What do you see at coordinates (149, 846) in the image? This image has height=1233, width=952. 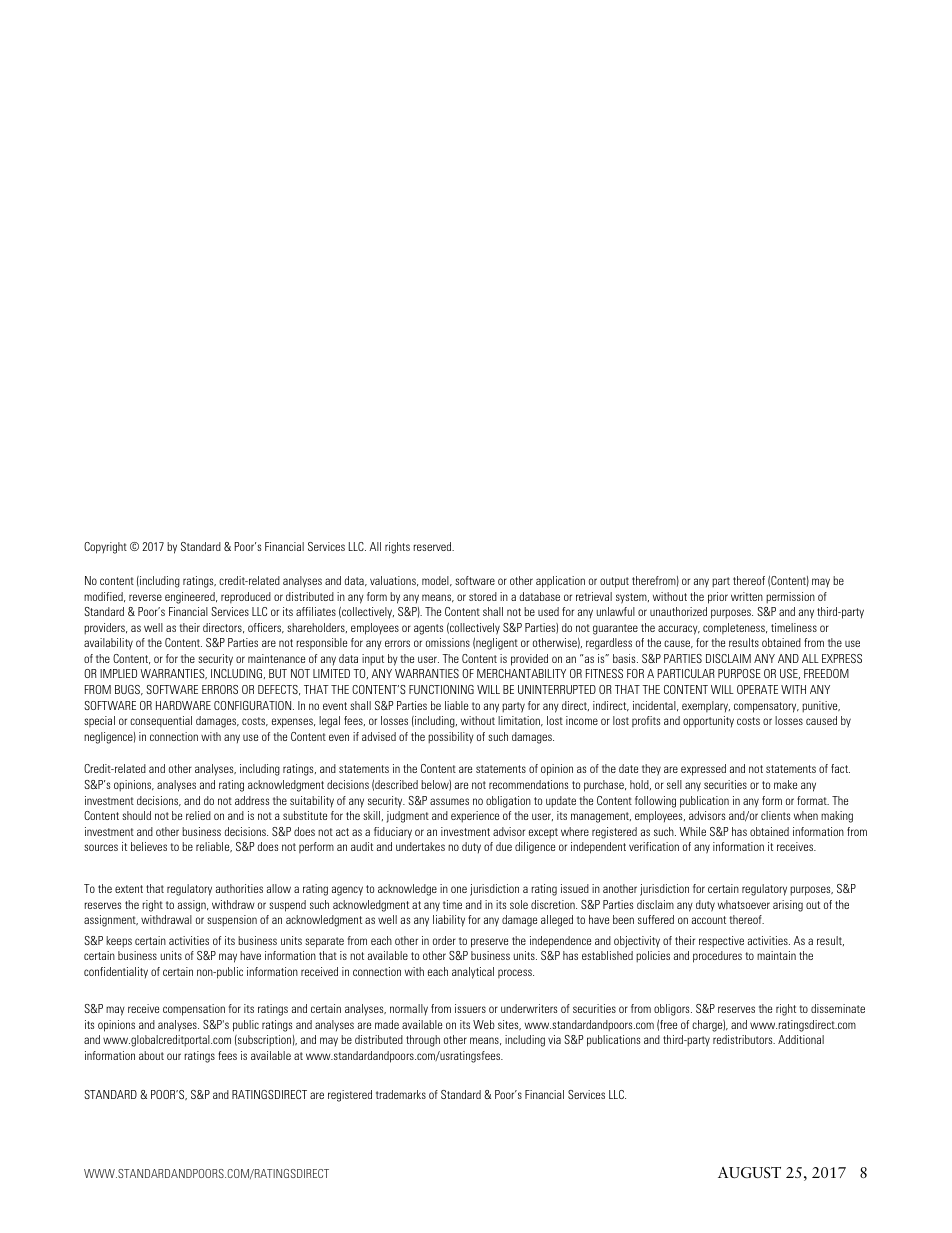 I see `believes` at bounding box center [149, 846].
